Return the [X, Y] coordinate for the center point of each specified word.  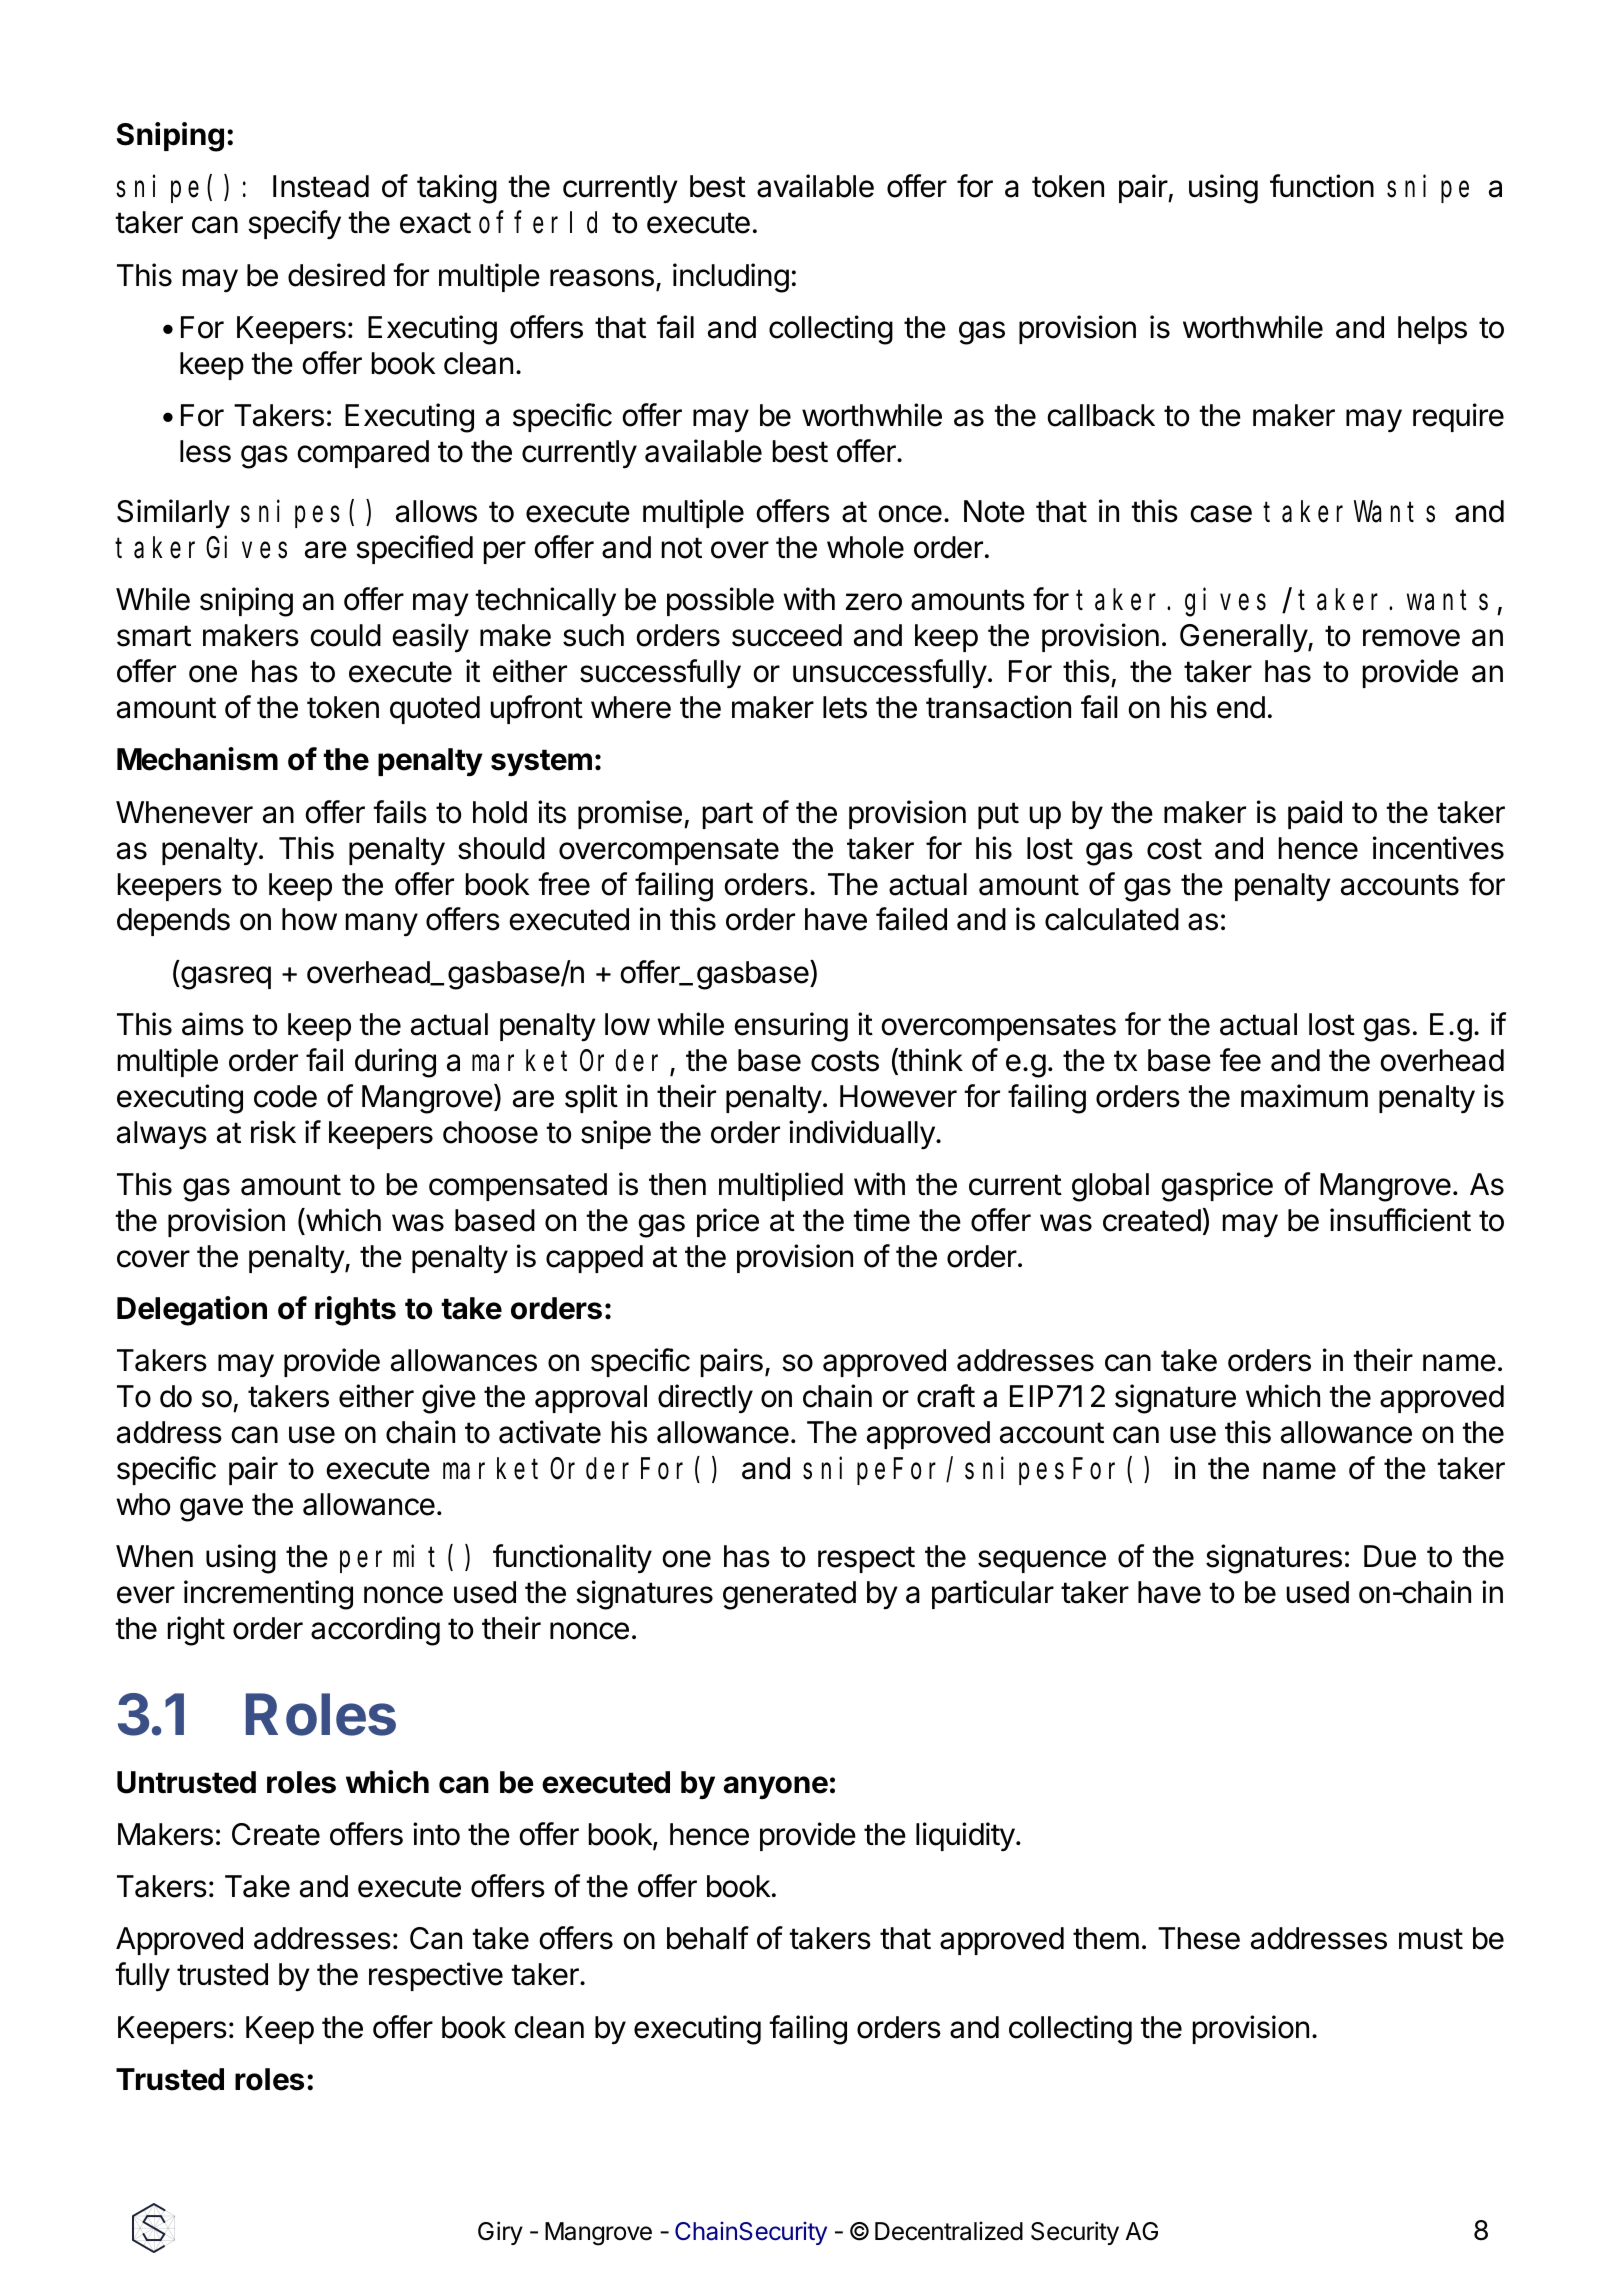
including [731, 278]
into [436, 1834]
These [1199, 1938]
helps [1432, 330]
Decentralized [949, 2231]
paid [1315, 814]
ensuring [791, 1027]
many [382, 925]
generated [789, 1595]
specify [294, 224]
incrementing [268, 1595]
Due [1390, 1556]
